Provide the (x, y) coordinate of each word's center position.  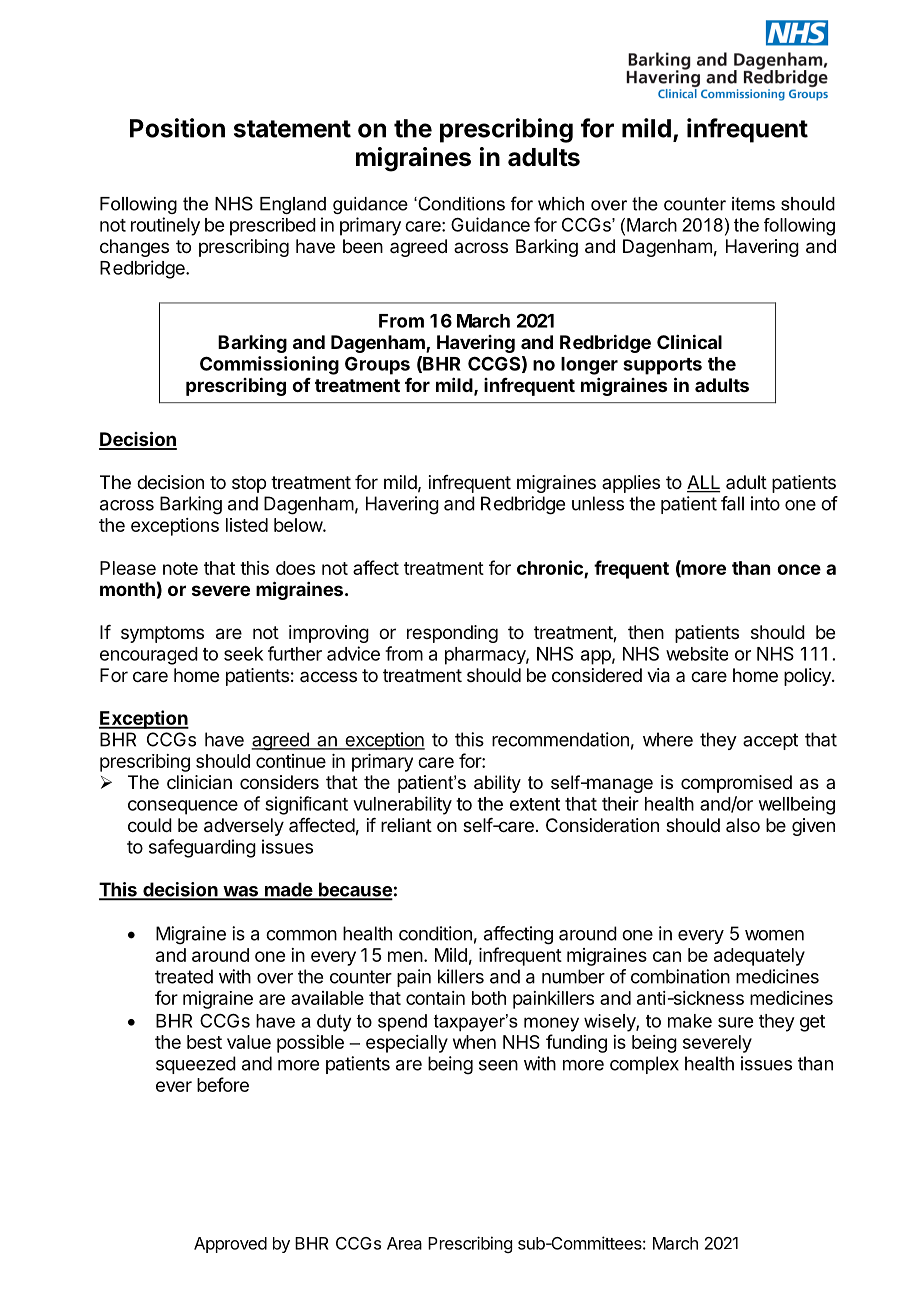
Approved (230, 1245)
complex (644, 1065)
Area (404, 1243)
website (697, 653)
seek (243, 654)
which (561, 204)
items (753, 204)
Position (177, 128)
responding (452, 634)
